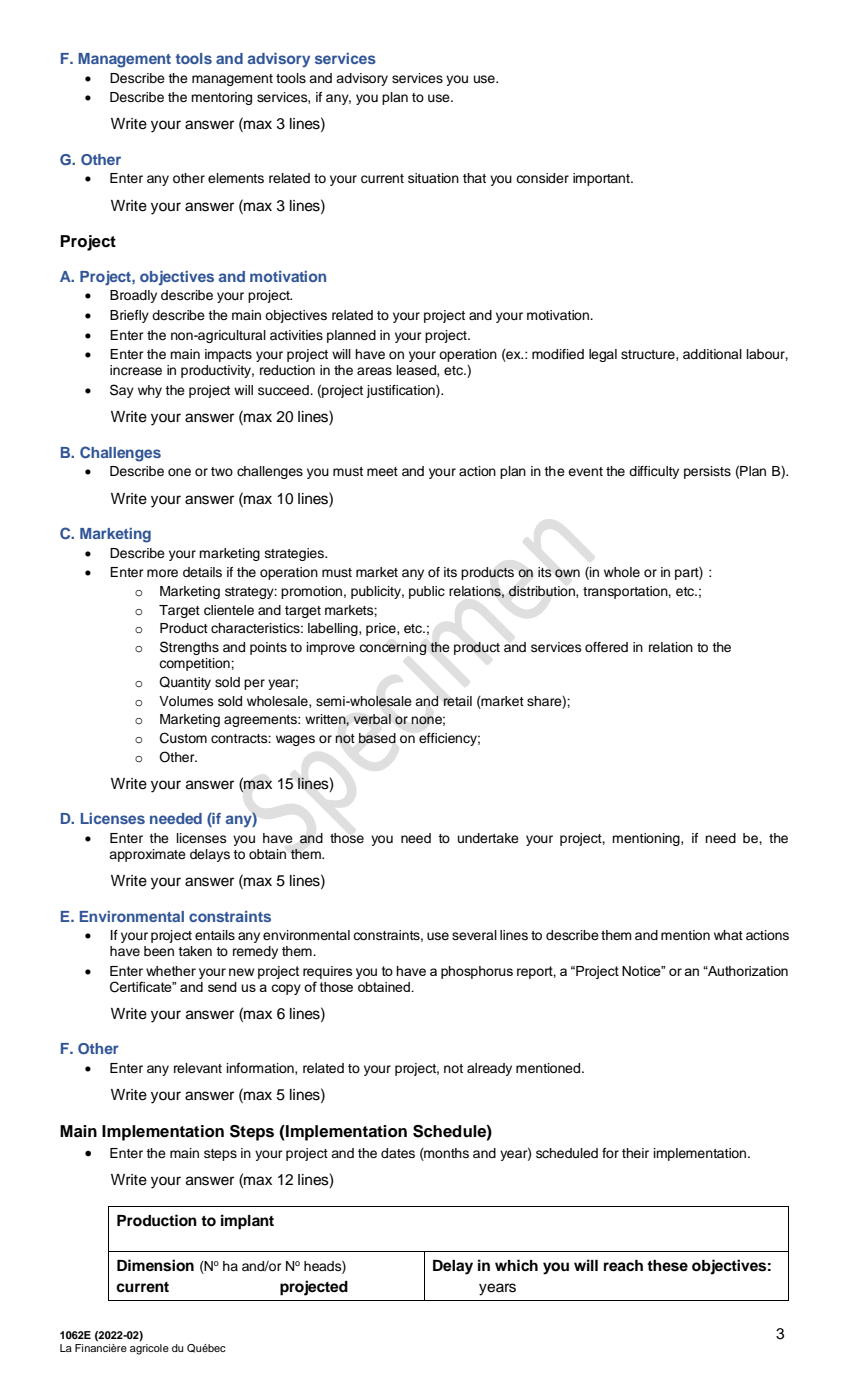 This screenshot has width=849, height=1400. Describe the element at coordinates (606, 647) in the screenshot. I see `offered` at that location.
